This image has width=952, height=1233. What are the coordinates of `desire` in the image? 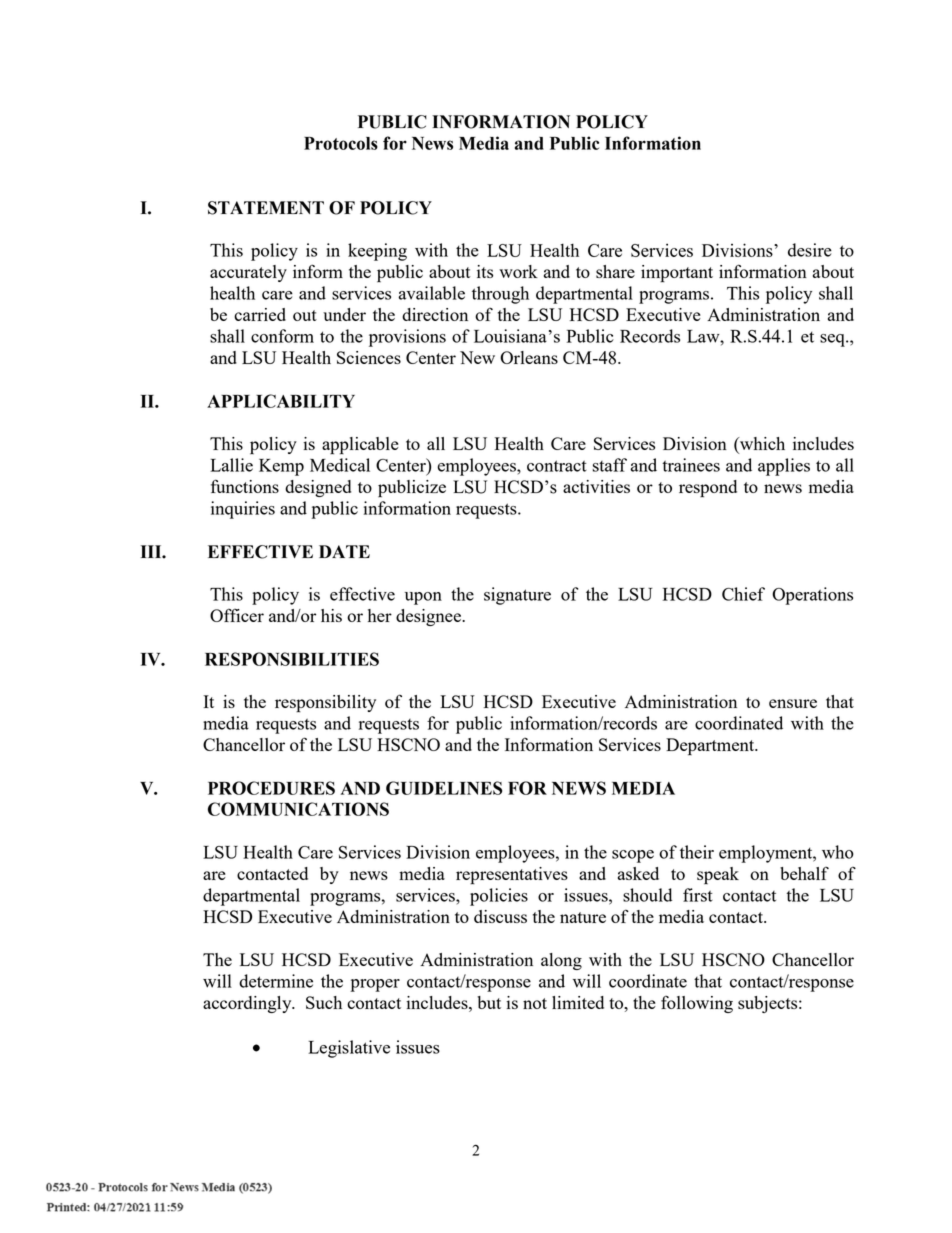 It's located at (810, 250).
